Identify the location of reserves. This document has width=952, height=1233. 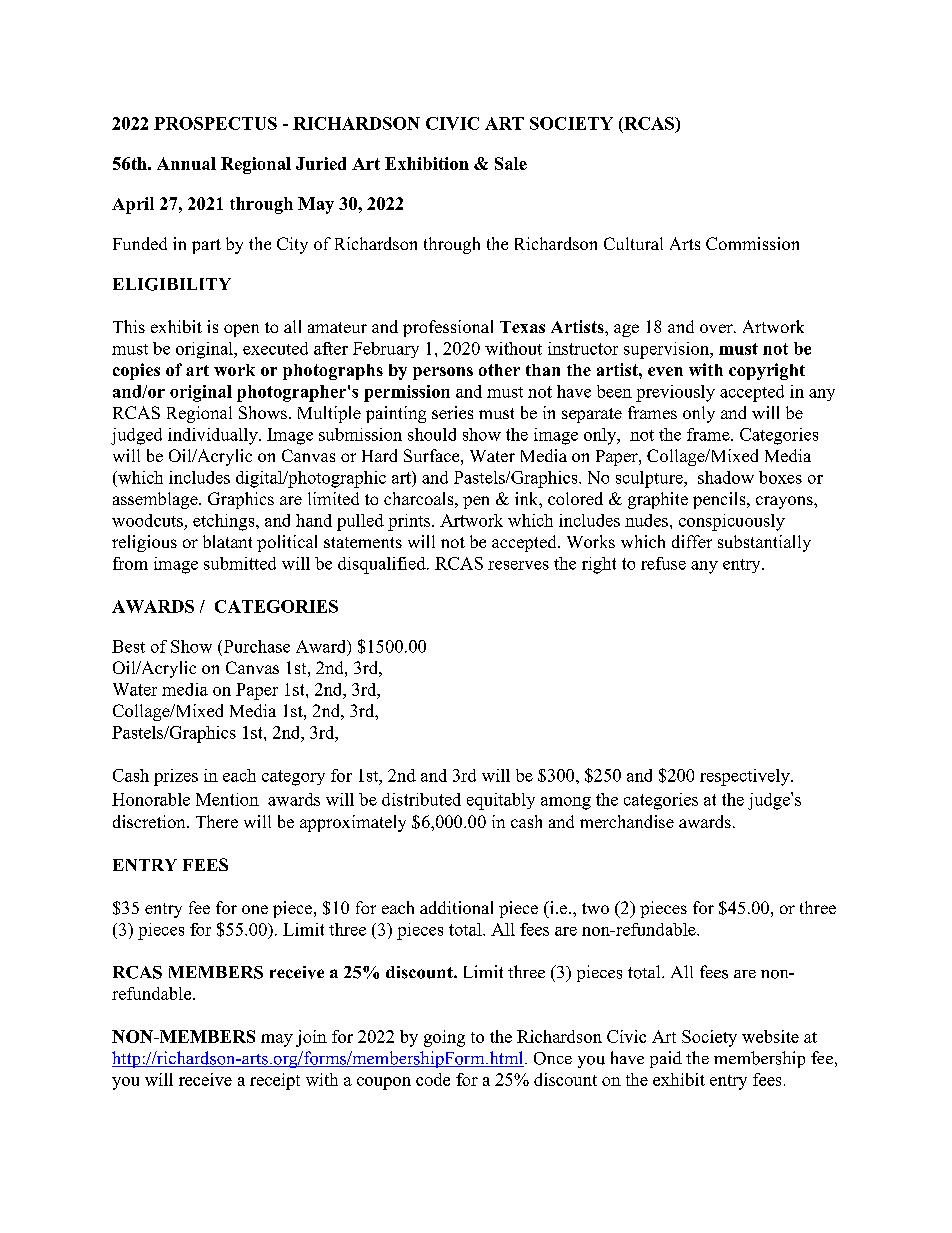
(518, 565).
